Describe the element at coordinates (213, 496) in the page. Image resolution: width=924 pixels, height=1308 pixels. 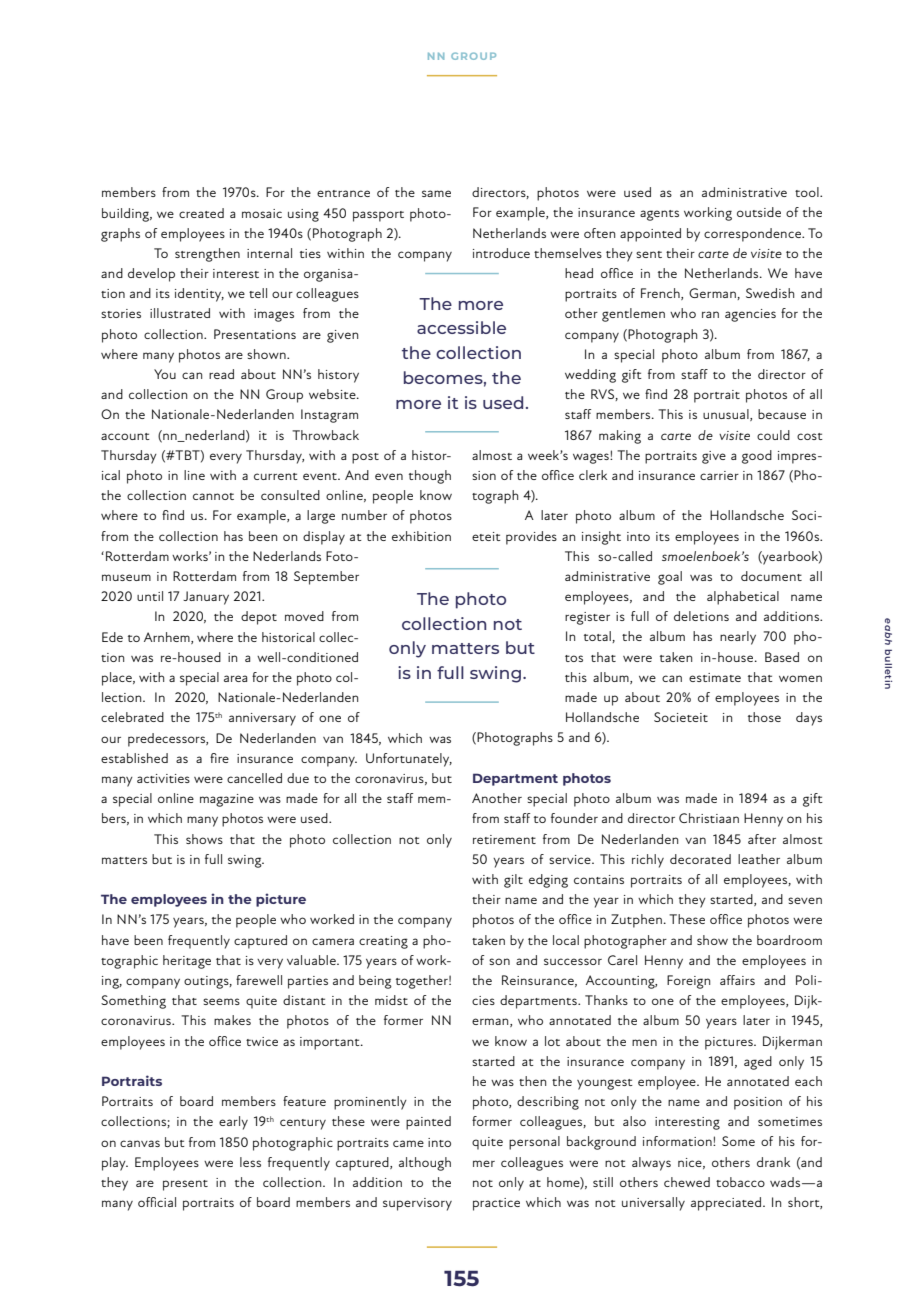
I see `cannot` at that location.
